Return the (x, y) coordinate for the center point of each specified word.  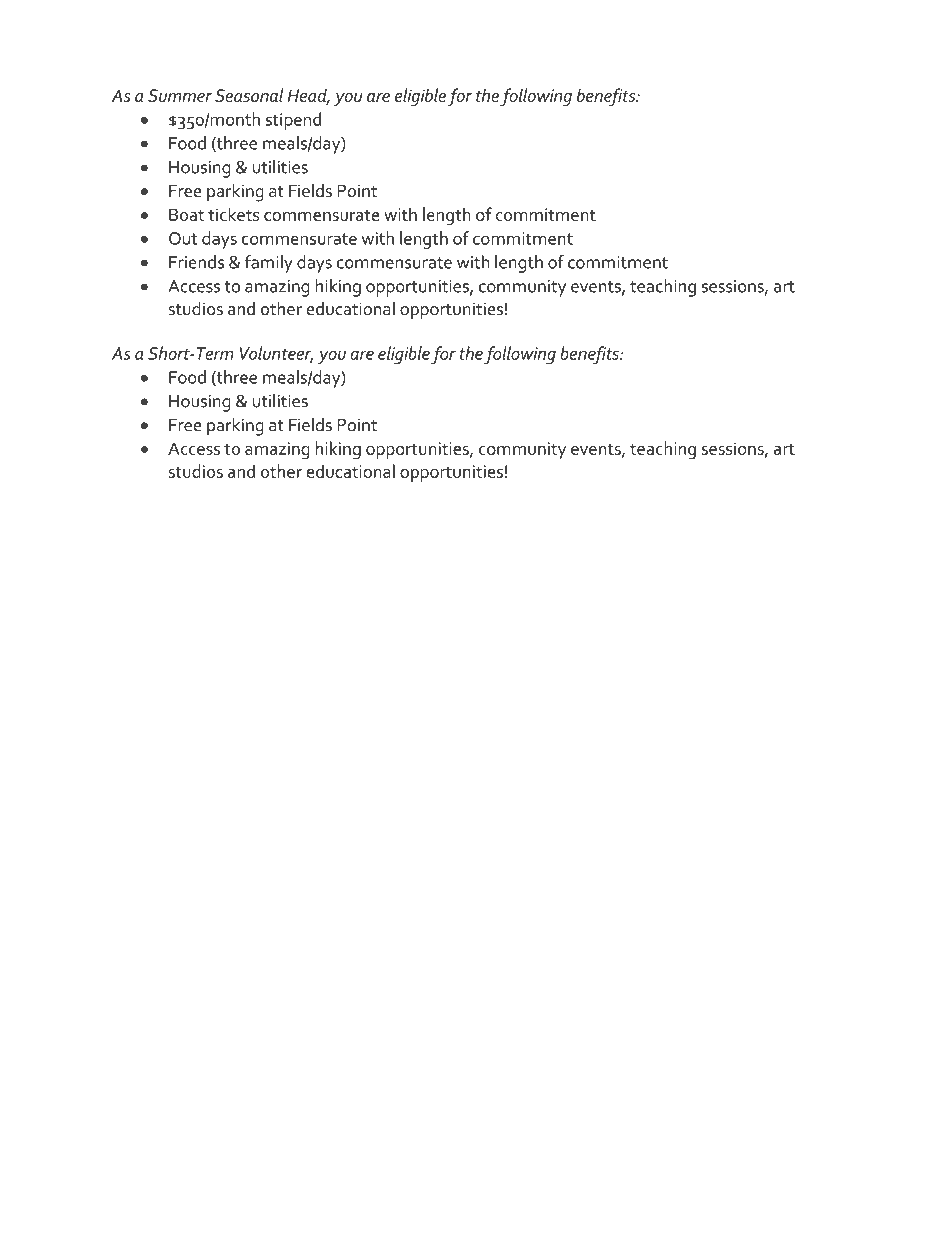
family (269, 264)
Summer (180, 95)
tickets (233, 214)
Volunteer (276, 354)
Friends (196, 262)
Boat (186, 214)
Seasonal (249, 95)
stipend (293, 121)
